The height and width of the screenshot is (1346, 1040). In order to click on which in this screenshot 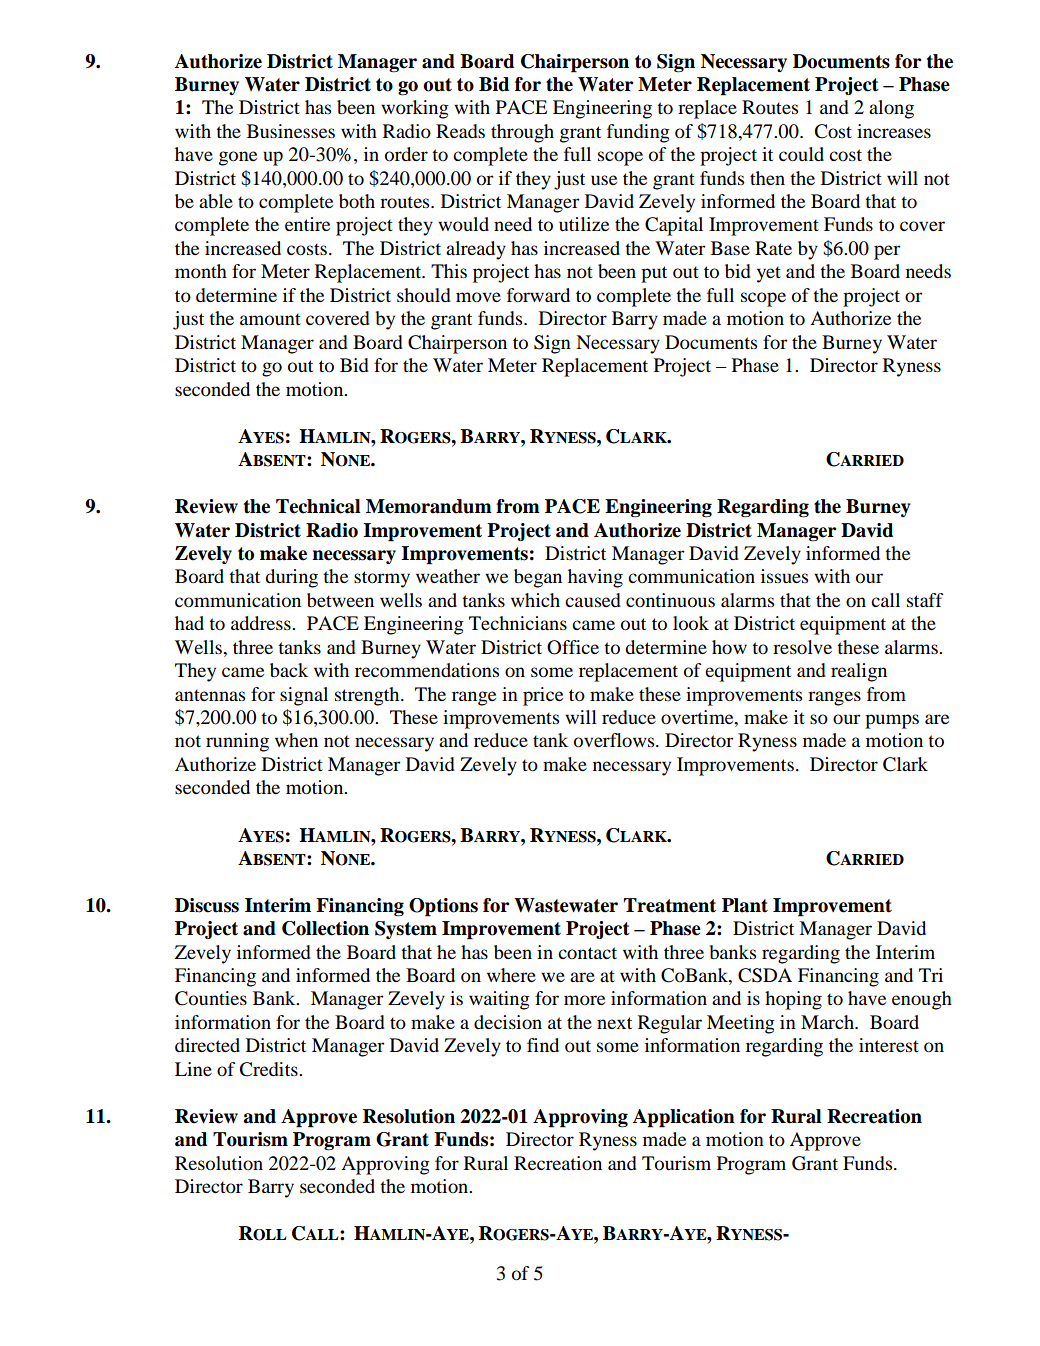, I will do `click(535, 600)`.
